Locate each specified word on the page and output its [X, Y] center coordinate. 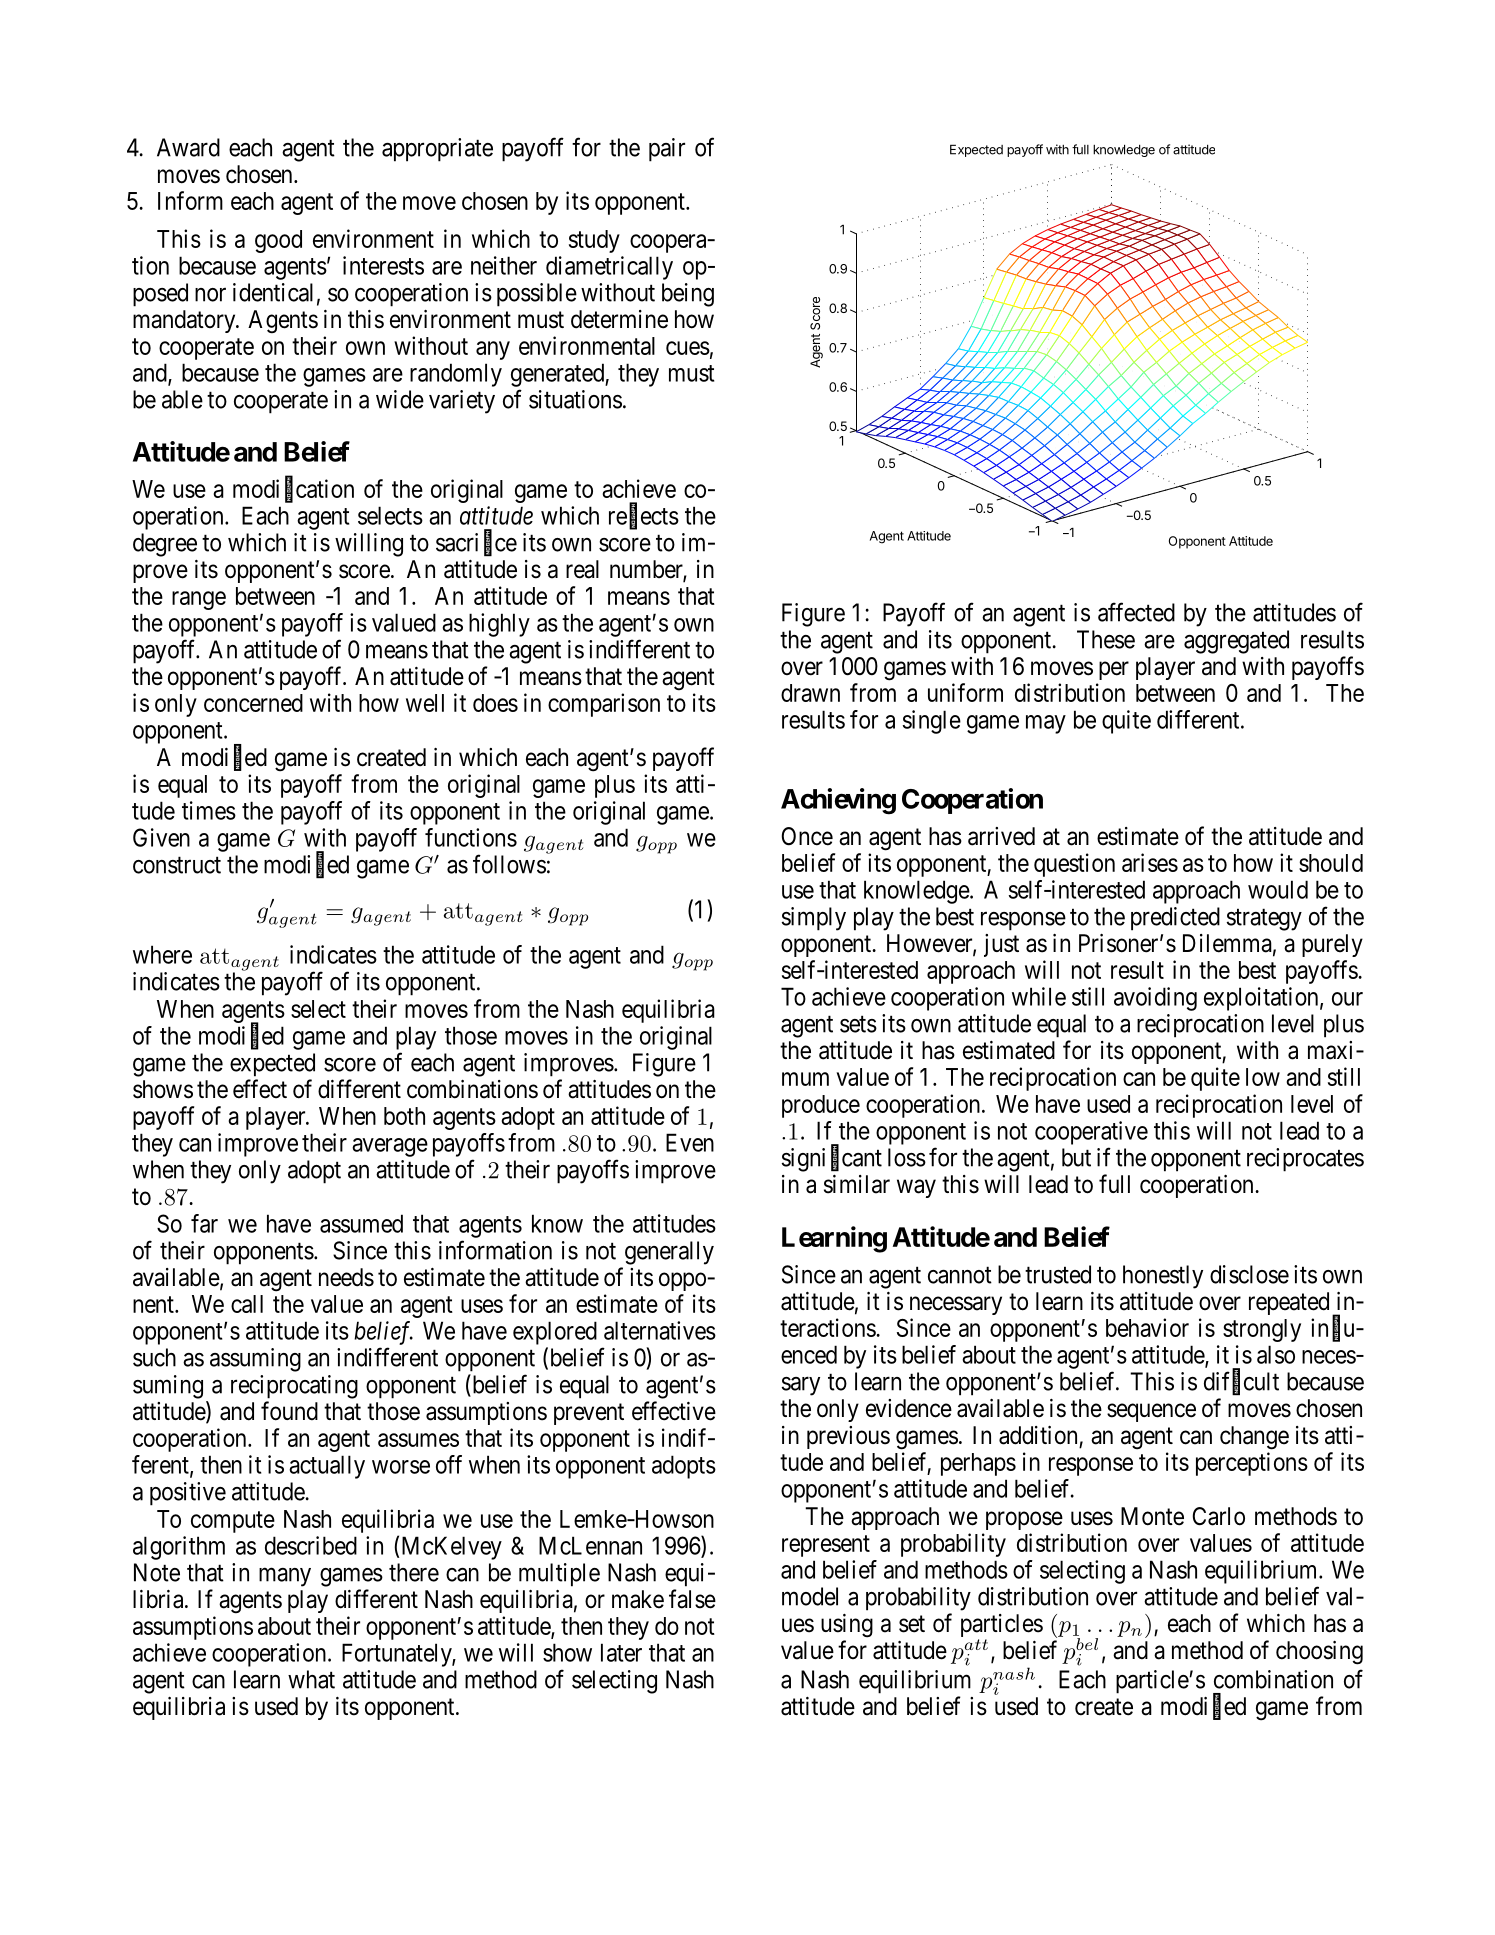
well [425, 703]
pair [667, 150]
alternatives [660, 1330]
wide [400, 399]
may [1046, 724]
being [688, 295]
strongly [1262, 1330]
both [404, 1116]
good [278, 241]
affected [1136, 612]
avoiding [1155, 999]
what [311, 1679]
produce [821, 1106]
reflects [644, 516]
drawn [810, 693]
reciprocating [294, 1387]
